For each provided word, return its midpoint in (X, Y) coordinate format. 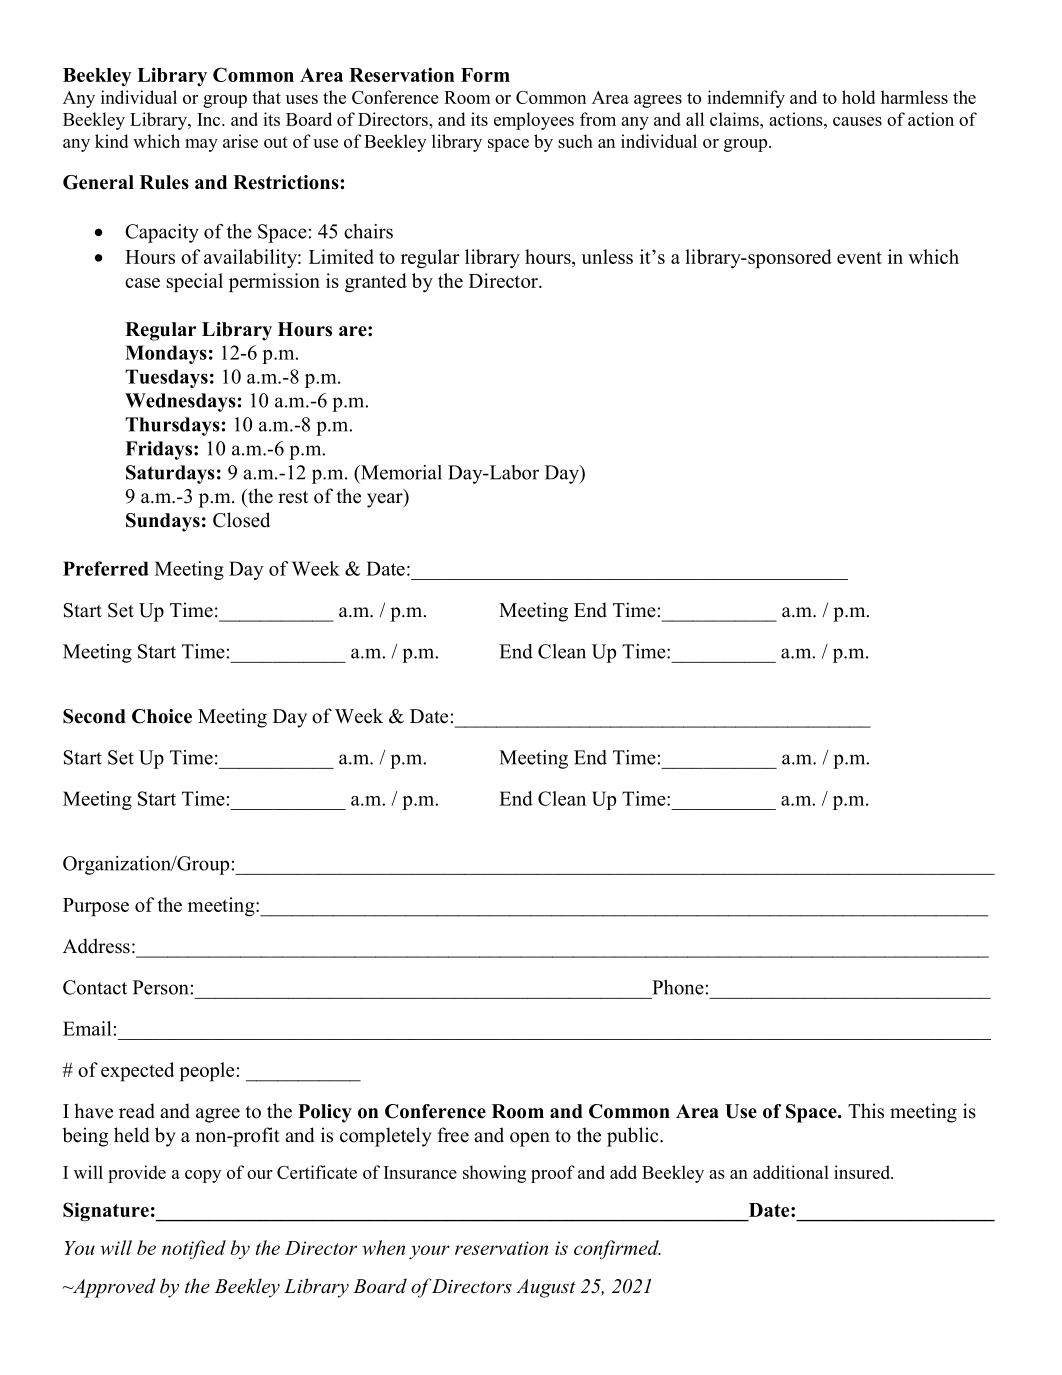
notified (194, 1250)
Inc (210, 119)
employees (534, 121)
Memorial (400, 472)
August (546, 1288)
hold (858, 97)
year (386, 500)
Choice (162, 716)
